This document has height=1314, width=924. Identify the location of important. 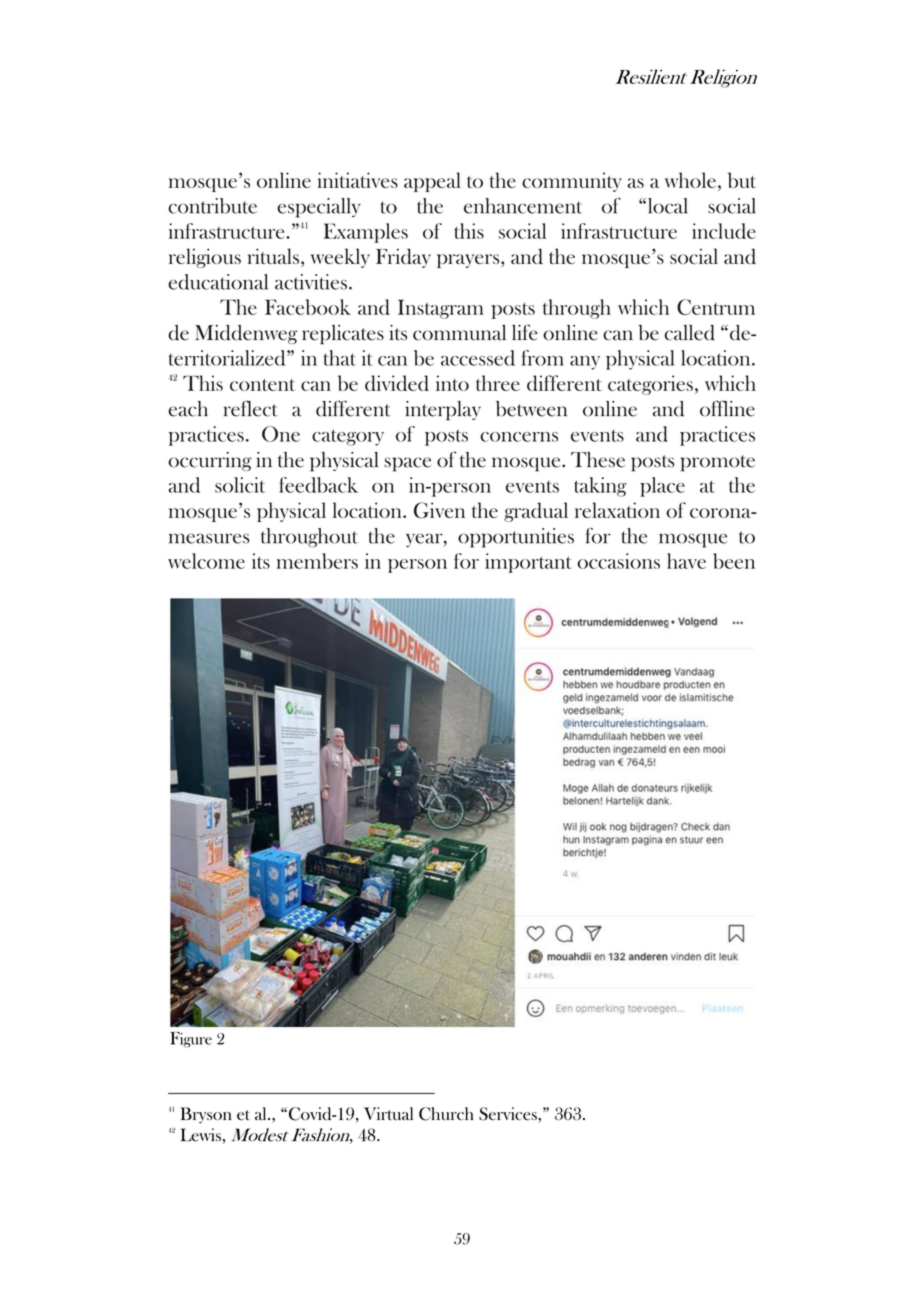
(528, 563).
